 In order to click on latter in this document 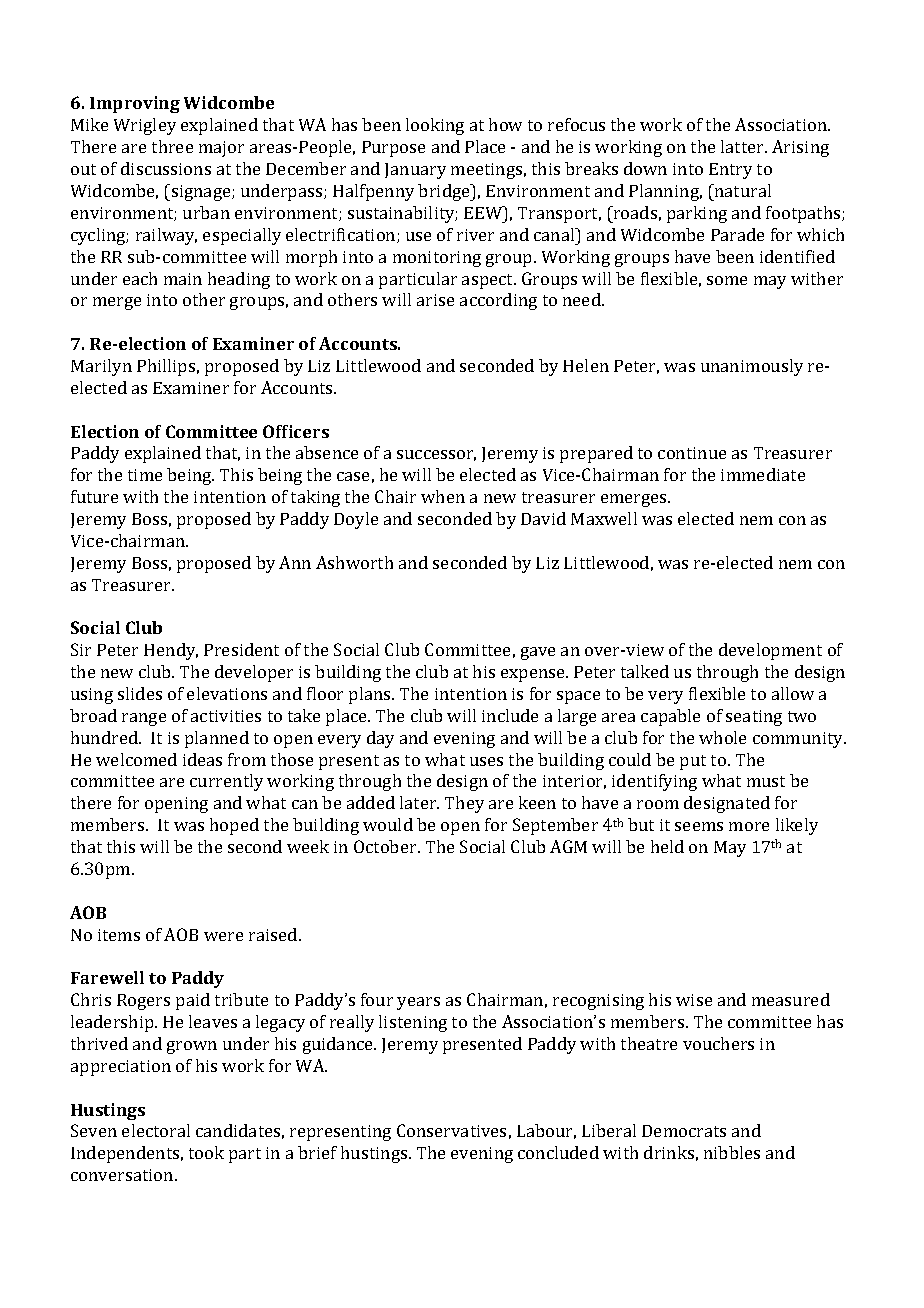, I will do `click(744, 146)`.
